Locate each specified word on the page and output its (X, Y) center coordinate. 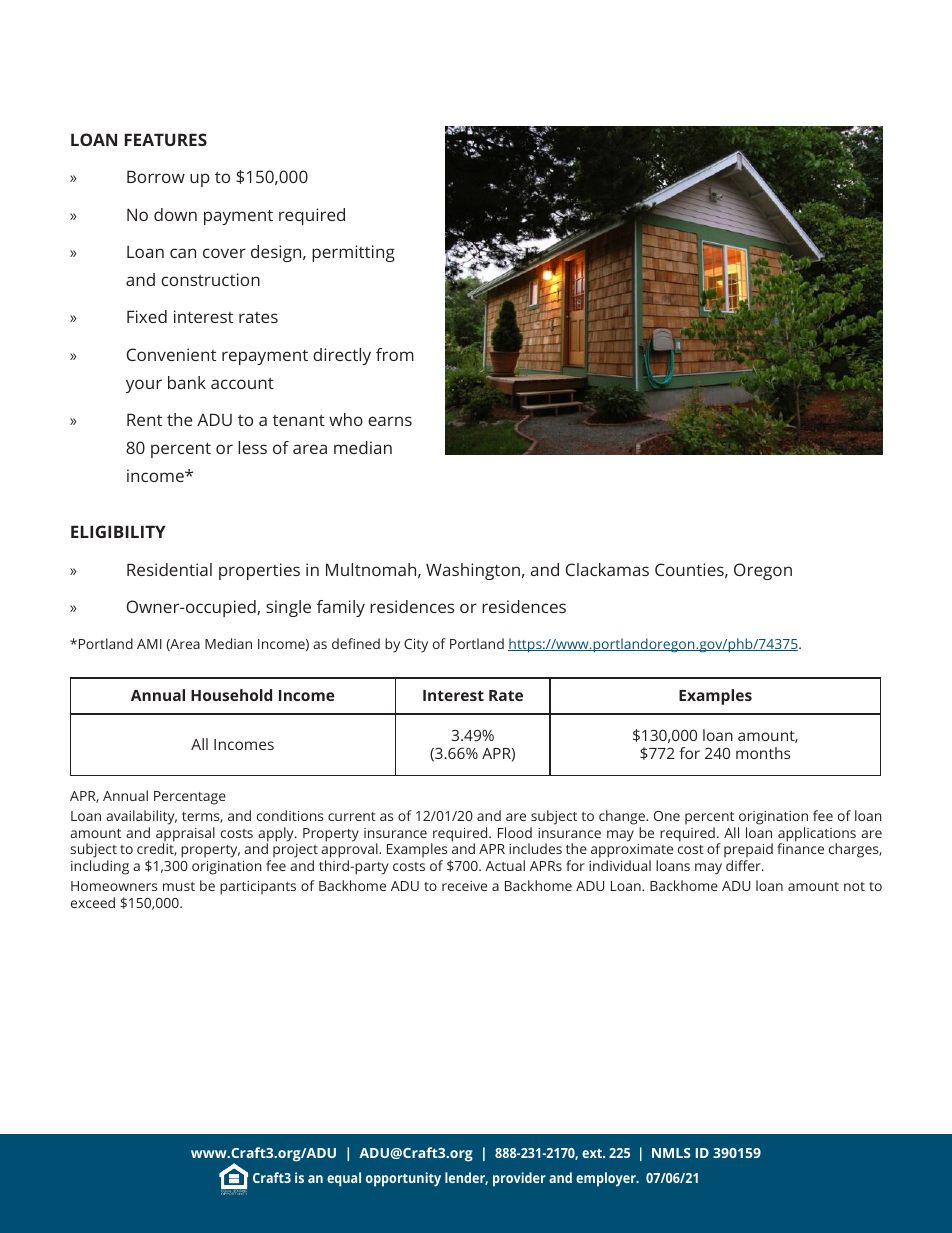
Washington (473, 571)
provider (519, 1179)
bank (187, 382)
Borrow (156, 176)
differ (744, 865)
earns (390, 421)
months (763, 753)
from (395, 354)
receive (464, 886)
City (416, 646)
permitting (353, 253)
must (179, 886)
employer (607, 1179)
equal (344, 1179)
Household (231, 695)
